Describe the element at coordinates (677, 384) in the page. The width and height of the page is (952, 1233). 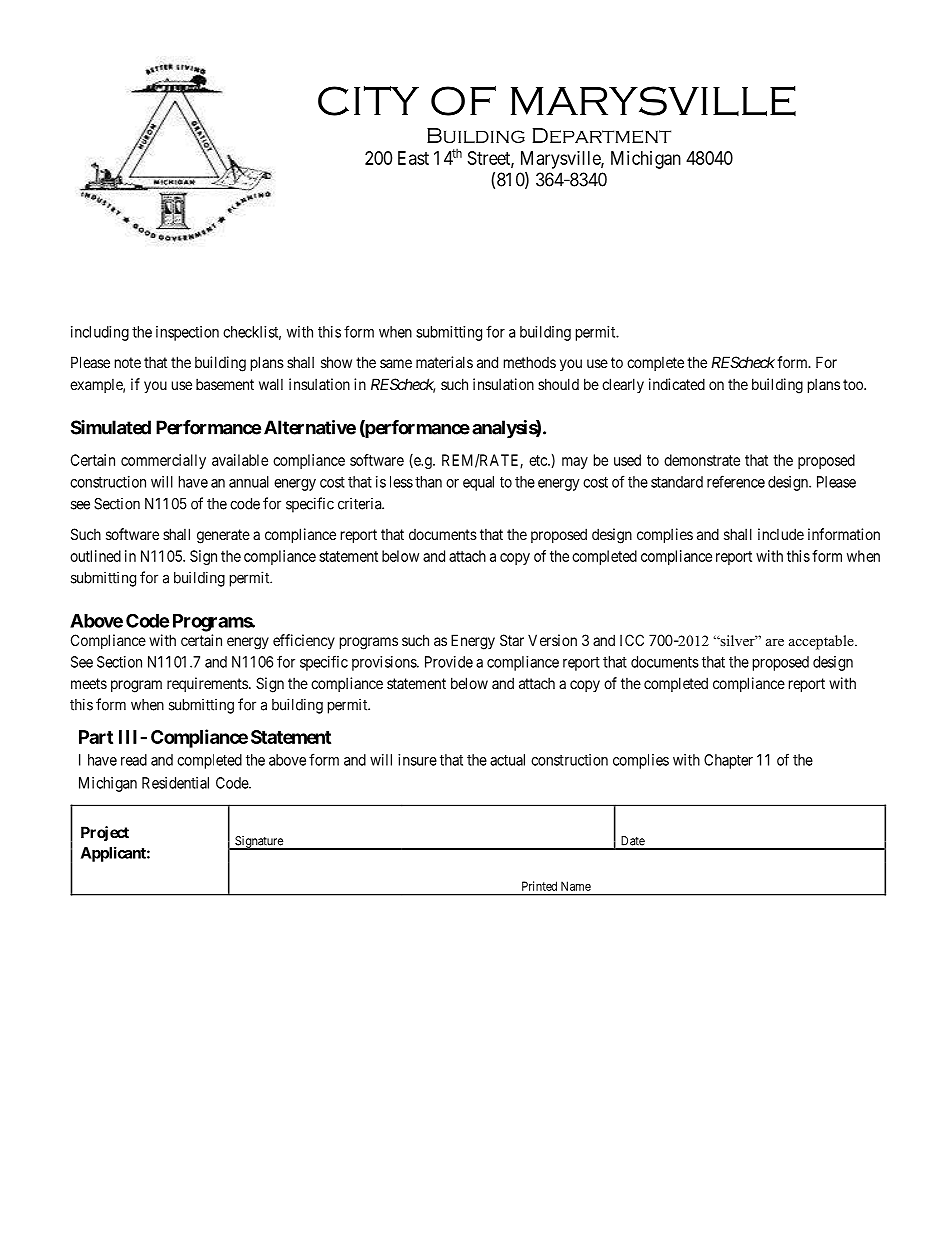
I see `indicated` at that location.
